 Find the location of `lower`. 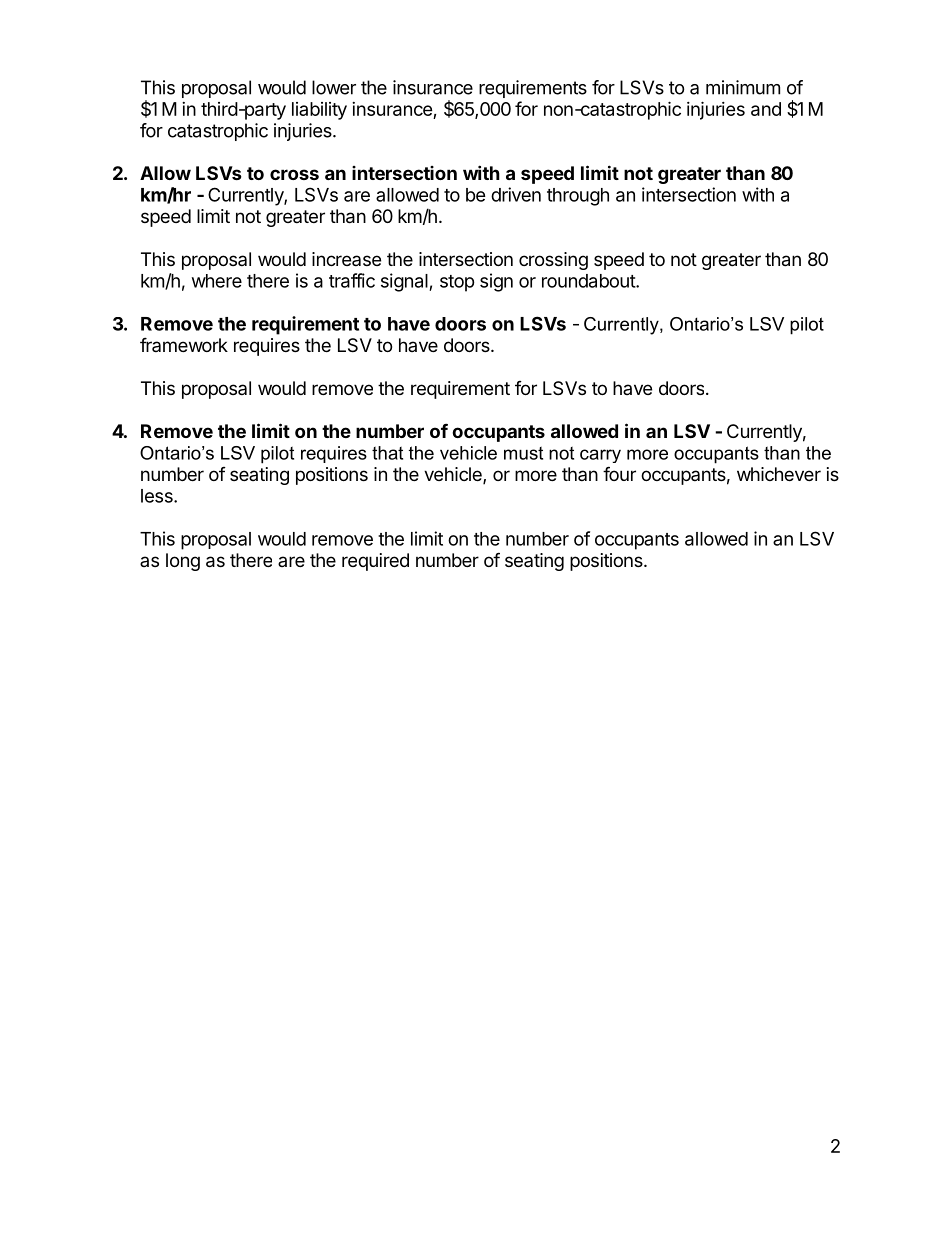

lower is located at coordinates (334, 87).
